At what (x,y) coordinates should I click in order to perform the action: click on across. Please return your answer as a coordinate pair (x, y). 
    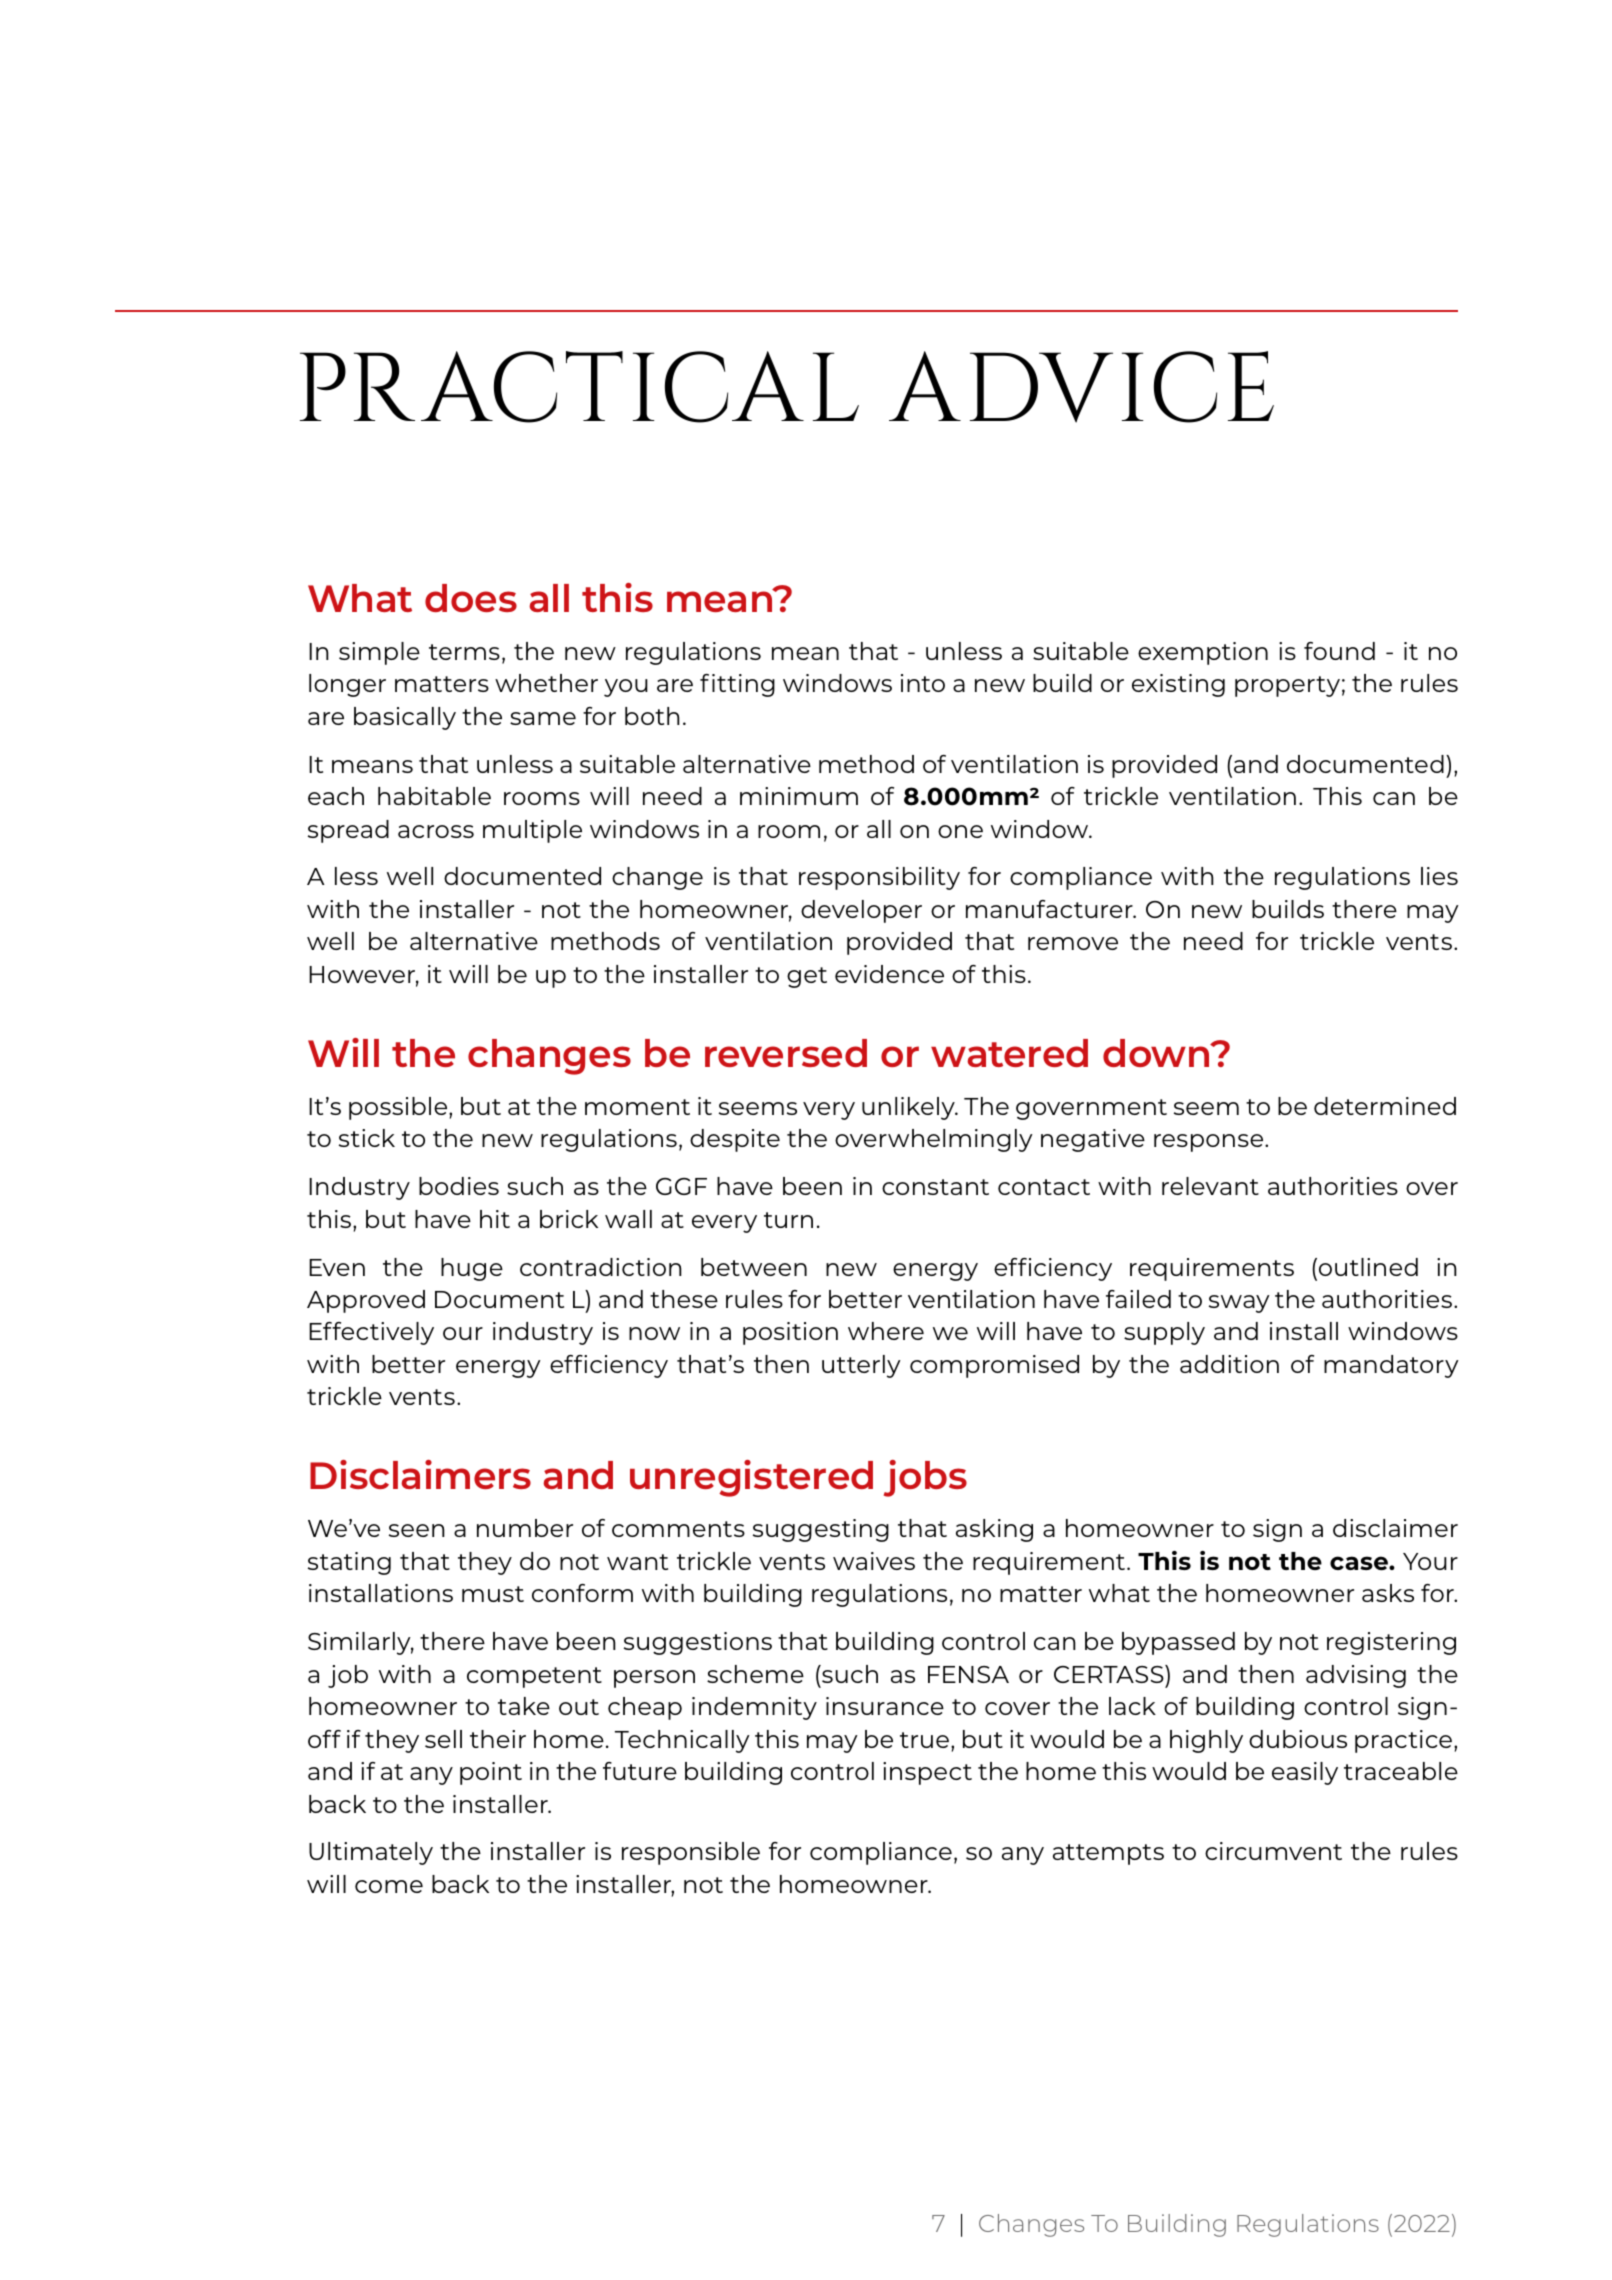
    Looking at the image, I should click on (436, 831).
